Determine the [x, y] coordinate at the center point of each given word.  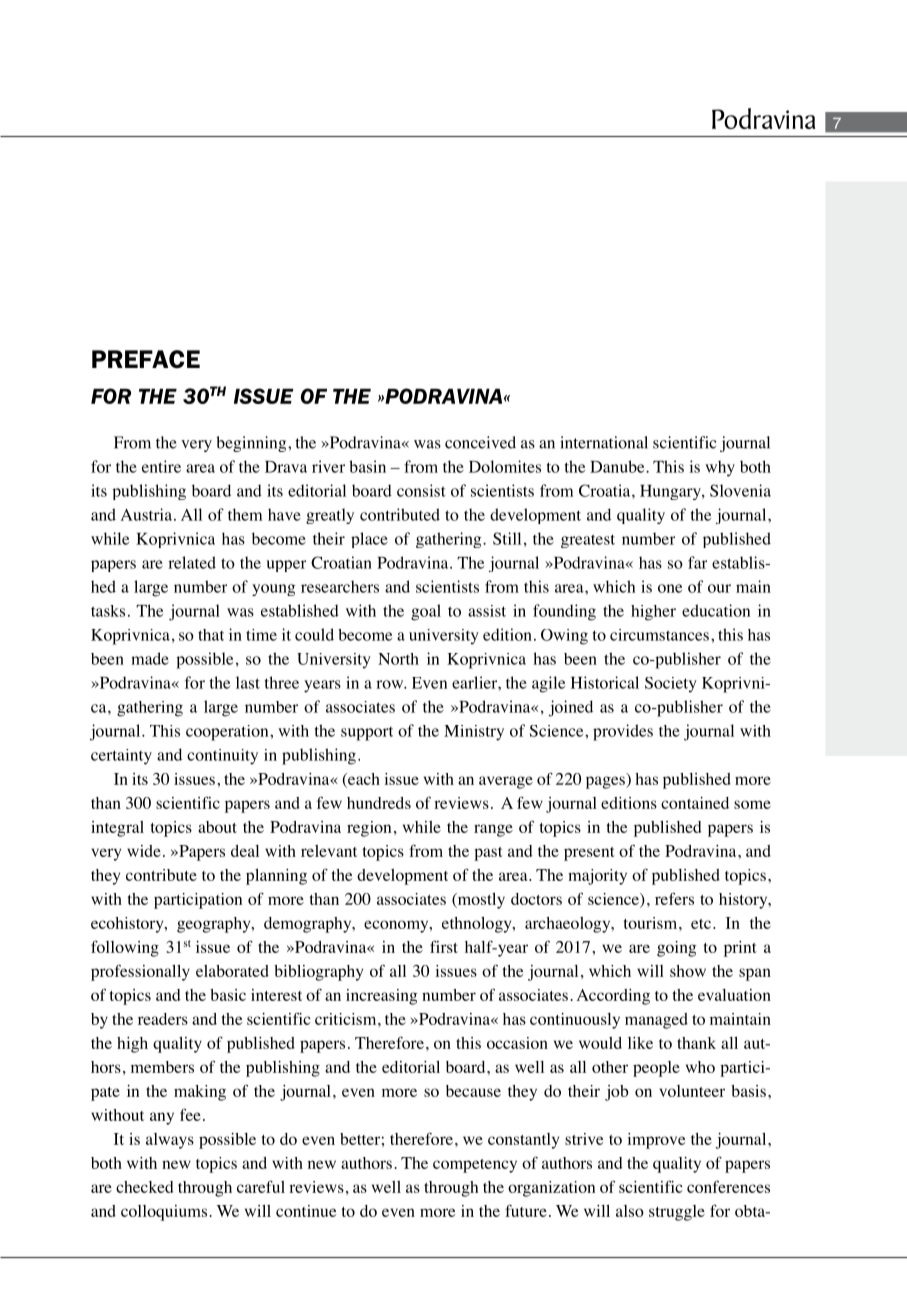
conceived [480, 442]
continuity [222, 757]
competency [475, 1166]
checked [144, 1187]
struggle [677, 1213]
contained [695, 803]
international [604, 442]
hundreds [379, 803]
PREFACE [146, 359]
